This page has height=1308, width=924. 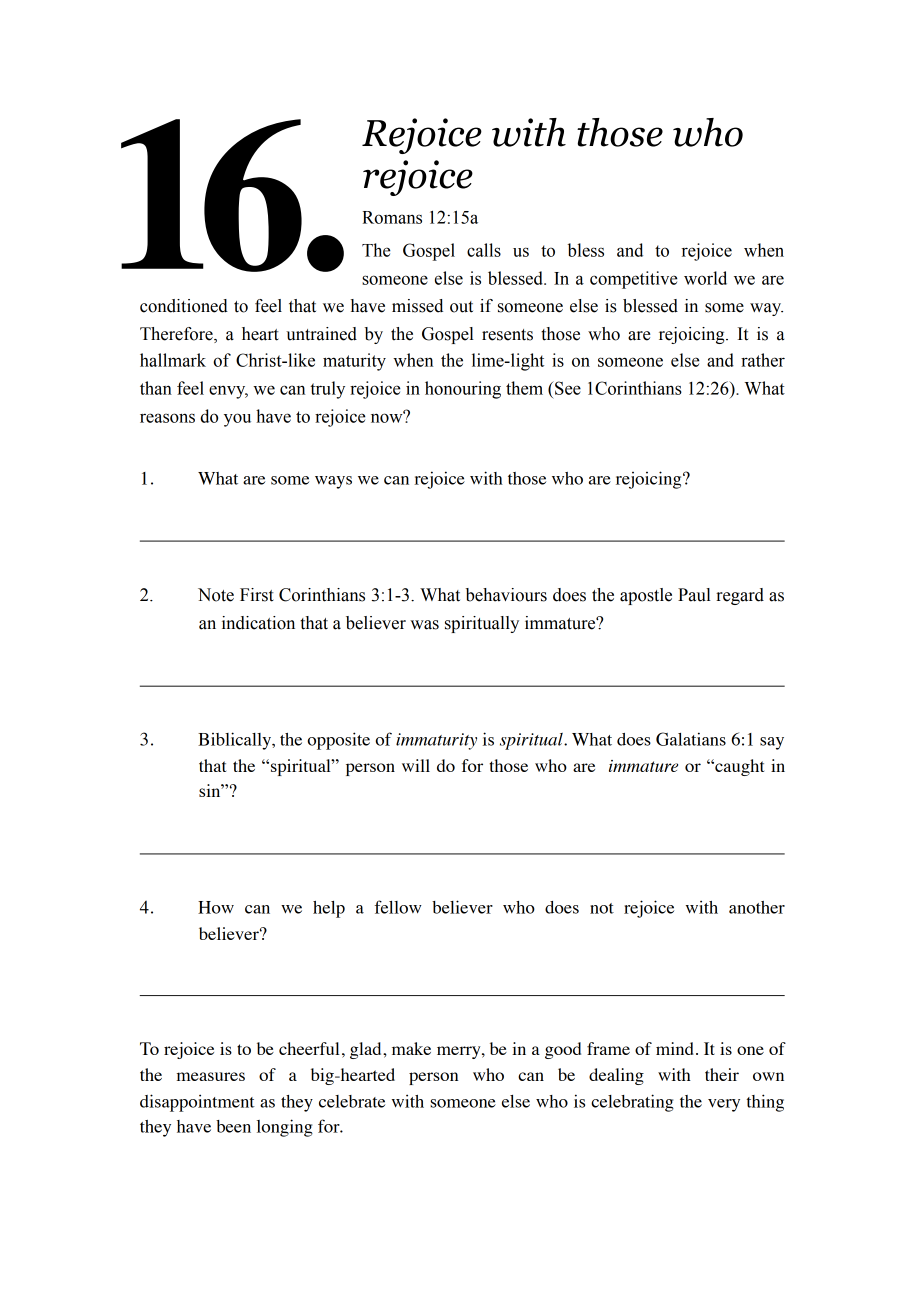 What do you see at coordinates (705, 278) in the page?
I see `world` at bounding box center [705, 278].
